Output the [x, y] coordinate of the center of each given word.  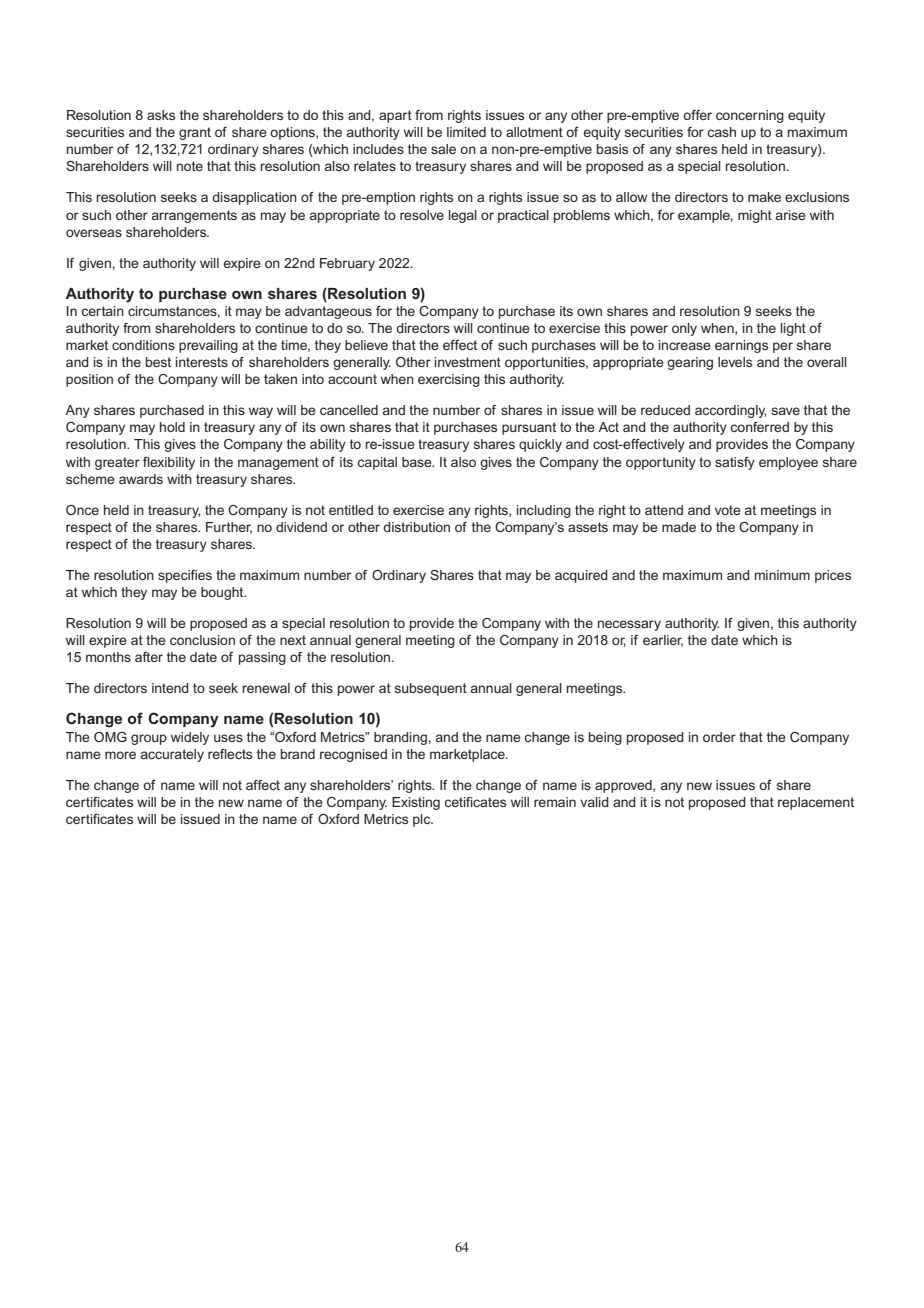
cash [721, 132]
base [418, 462]
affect [263, 785]
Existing [416, 803]
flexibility [169, 463]
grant [195, 133]
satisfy [735, 463]
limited [466, 132]
